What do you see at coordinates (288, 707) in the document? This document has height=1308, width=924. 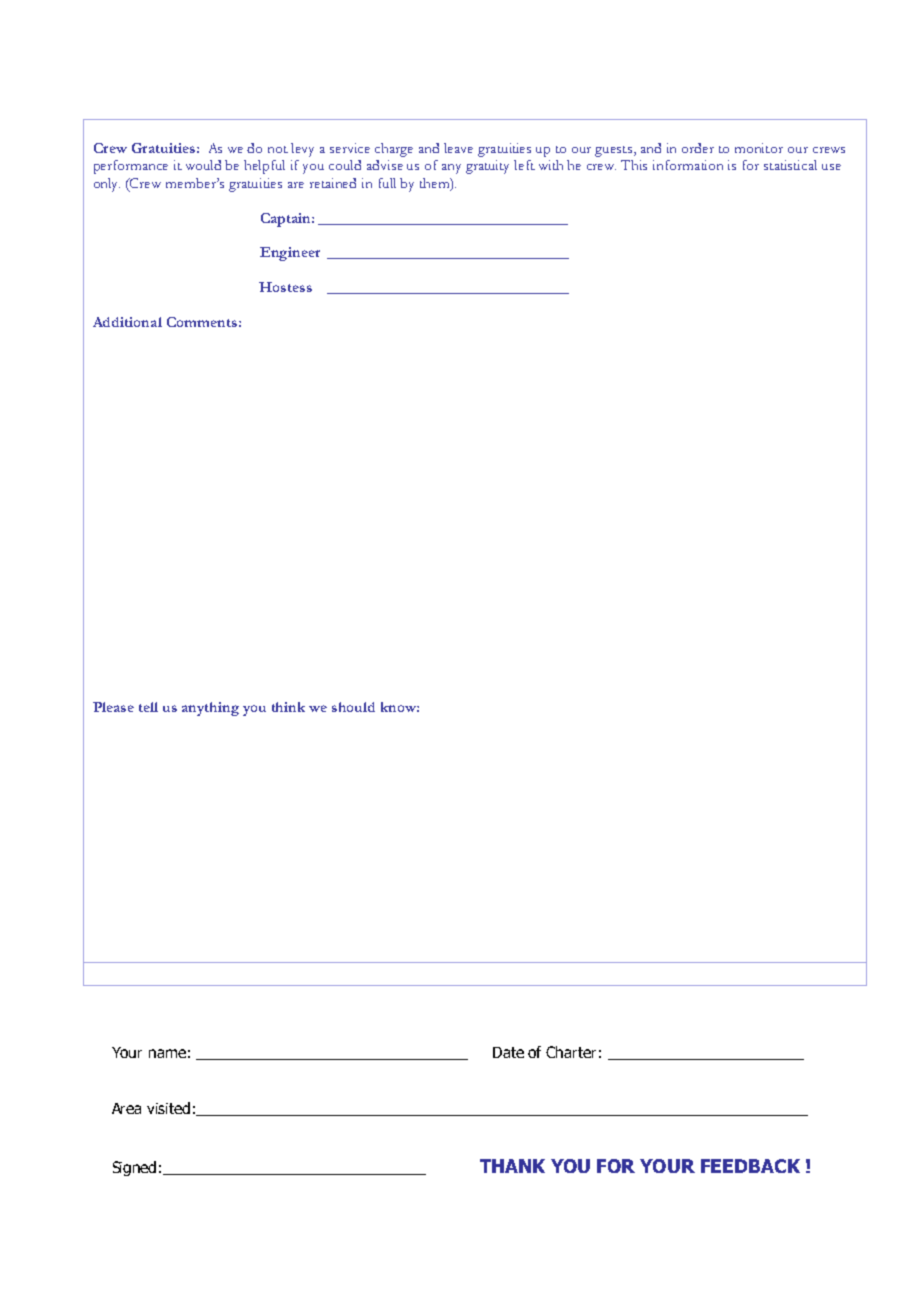 I see `think` at bounding box center [288, 707].
